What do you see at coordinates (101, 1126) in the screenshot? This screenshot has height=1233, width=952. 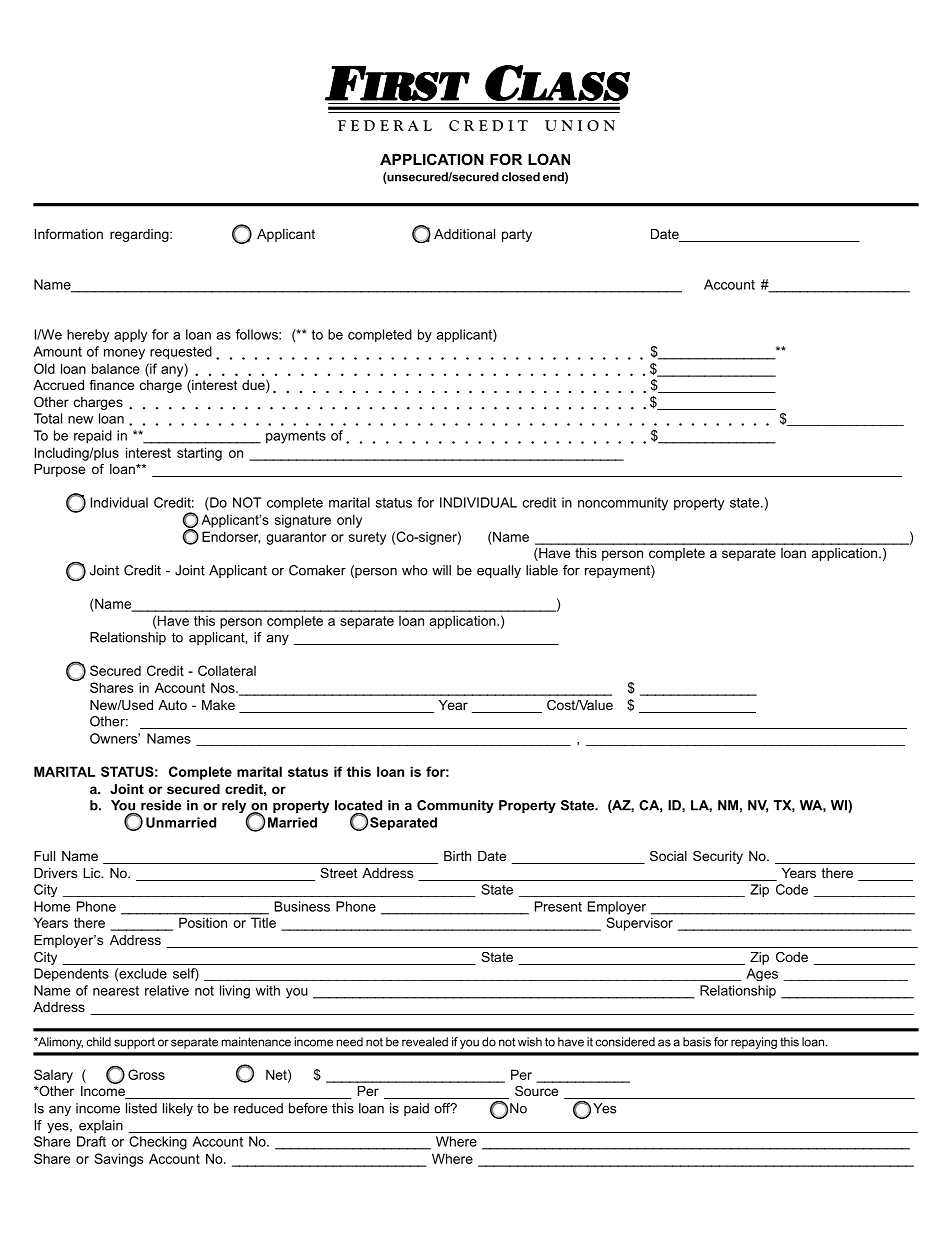 I see `explain` at bounding box center [101, 1126].
